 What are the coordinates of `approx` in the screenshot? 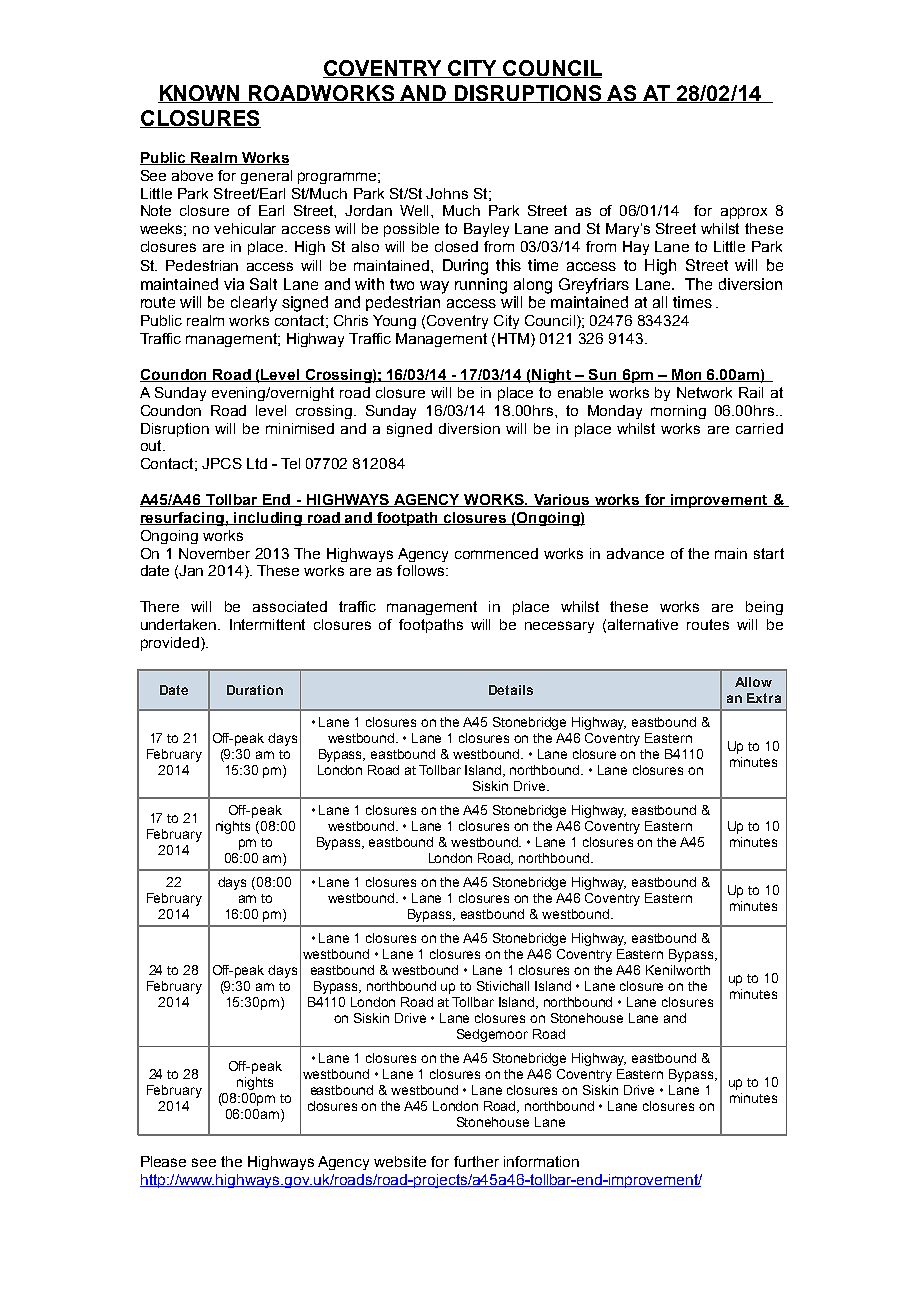 It's located at (744, 213).
